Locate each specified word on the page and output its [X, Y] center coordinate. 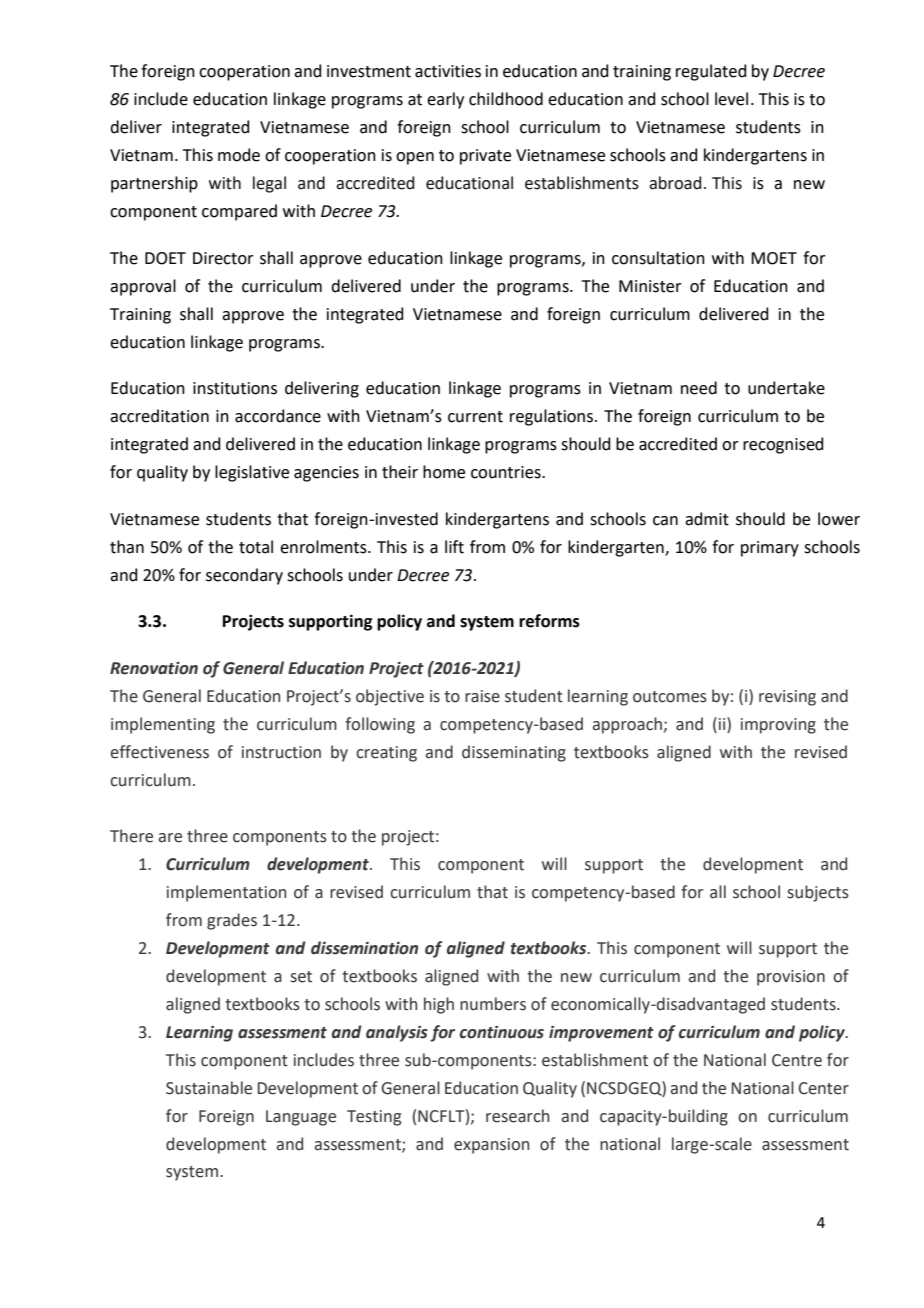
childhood [506, 99]
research [517, 1116]
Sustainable [209, 1088]
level [731, 99]
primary [770, 549]
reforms [549, 621]
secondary [244, 576]
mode [239, 155]
